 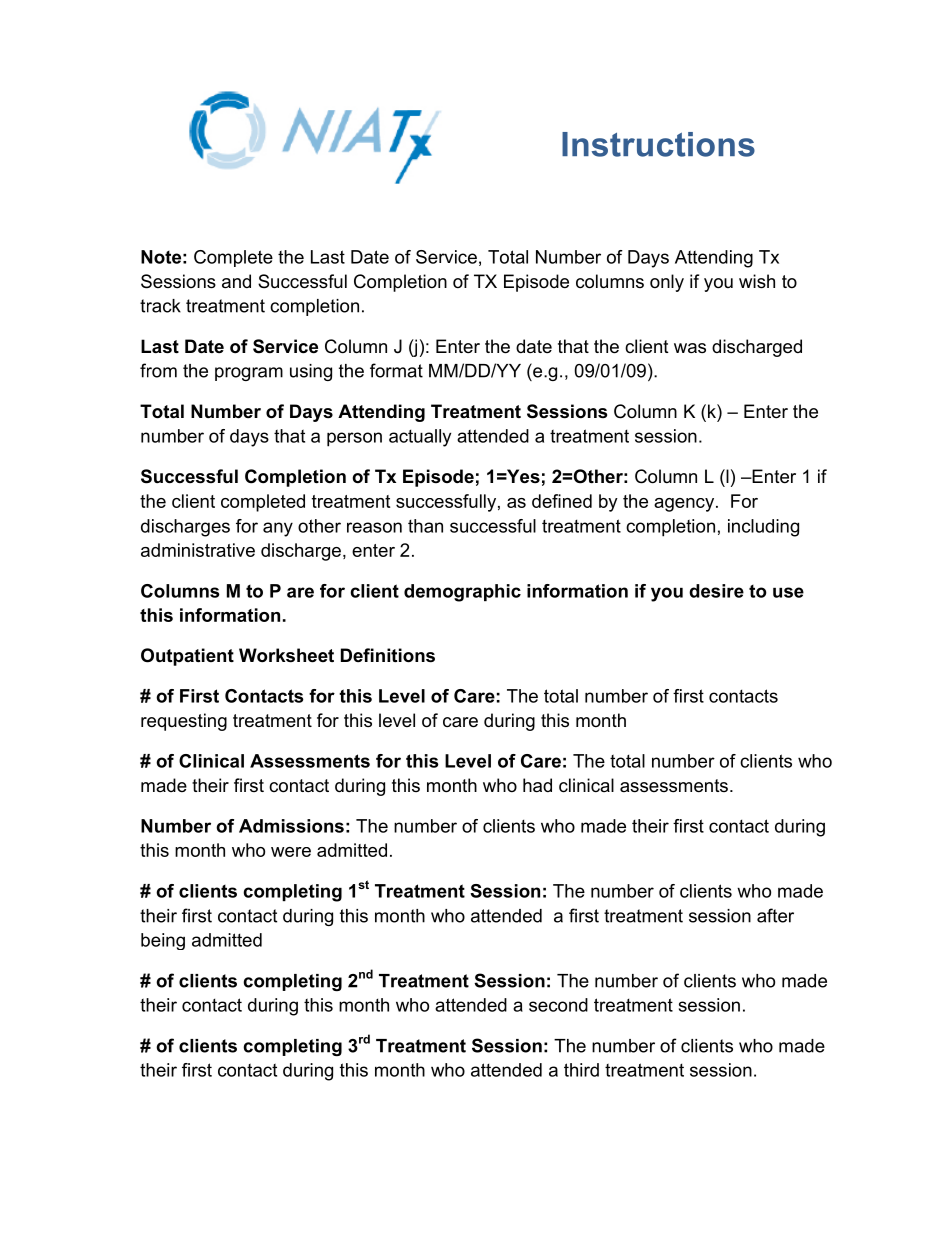 What do you see at coordinates (187, 657) in the screenshot?
I see `Outpatient` at bounding box center [187, 657].
